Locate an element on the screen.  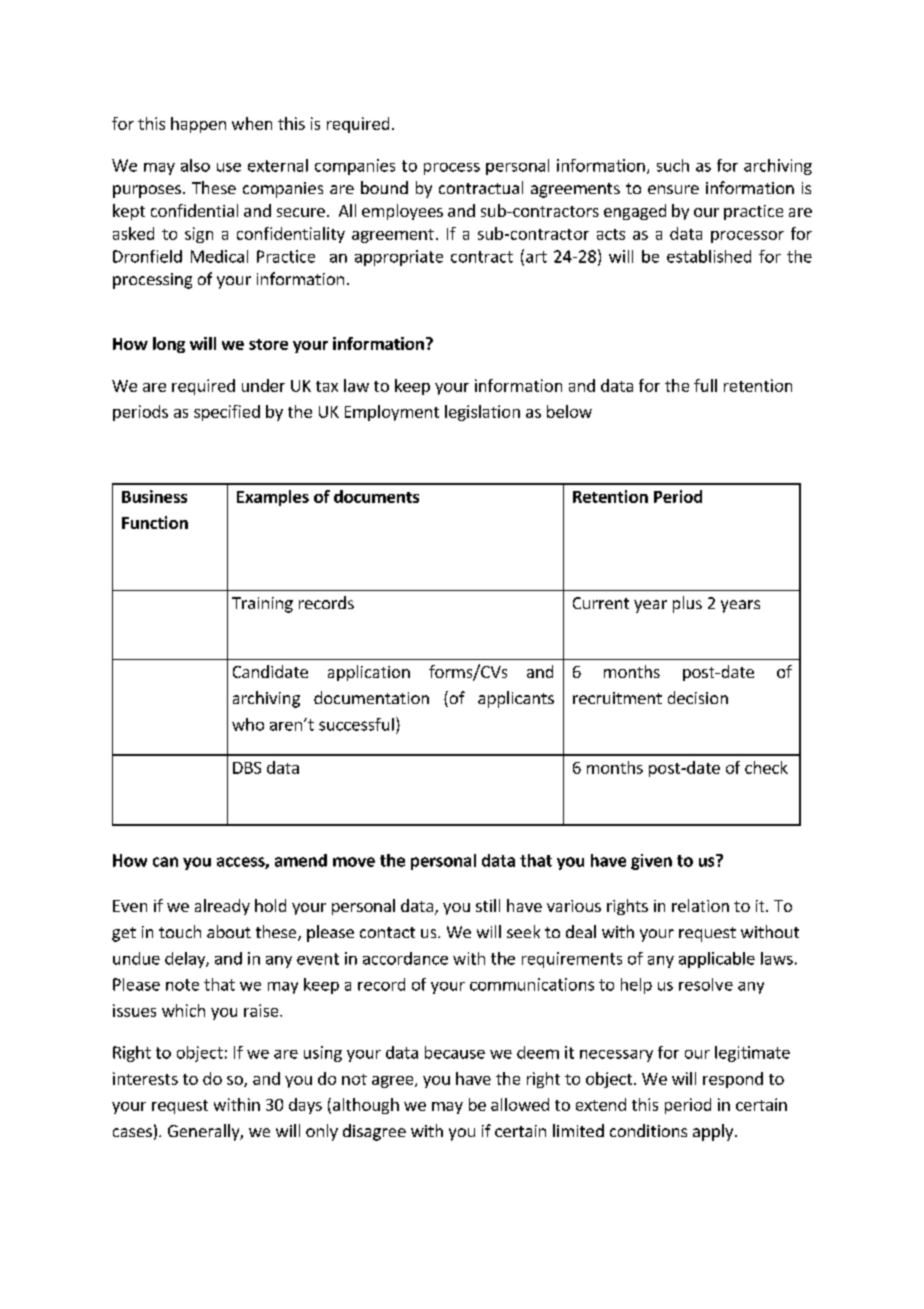
bound is located at coordinates (384, 187).
